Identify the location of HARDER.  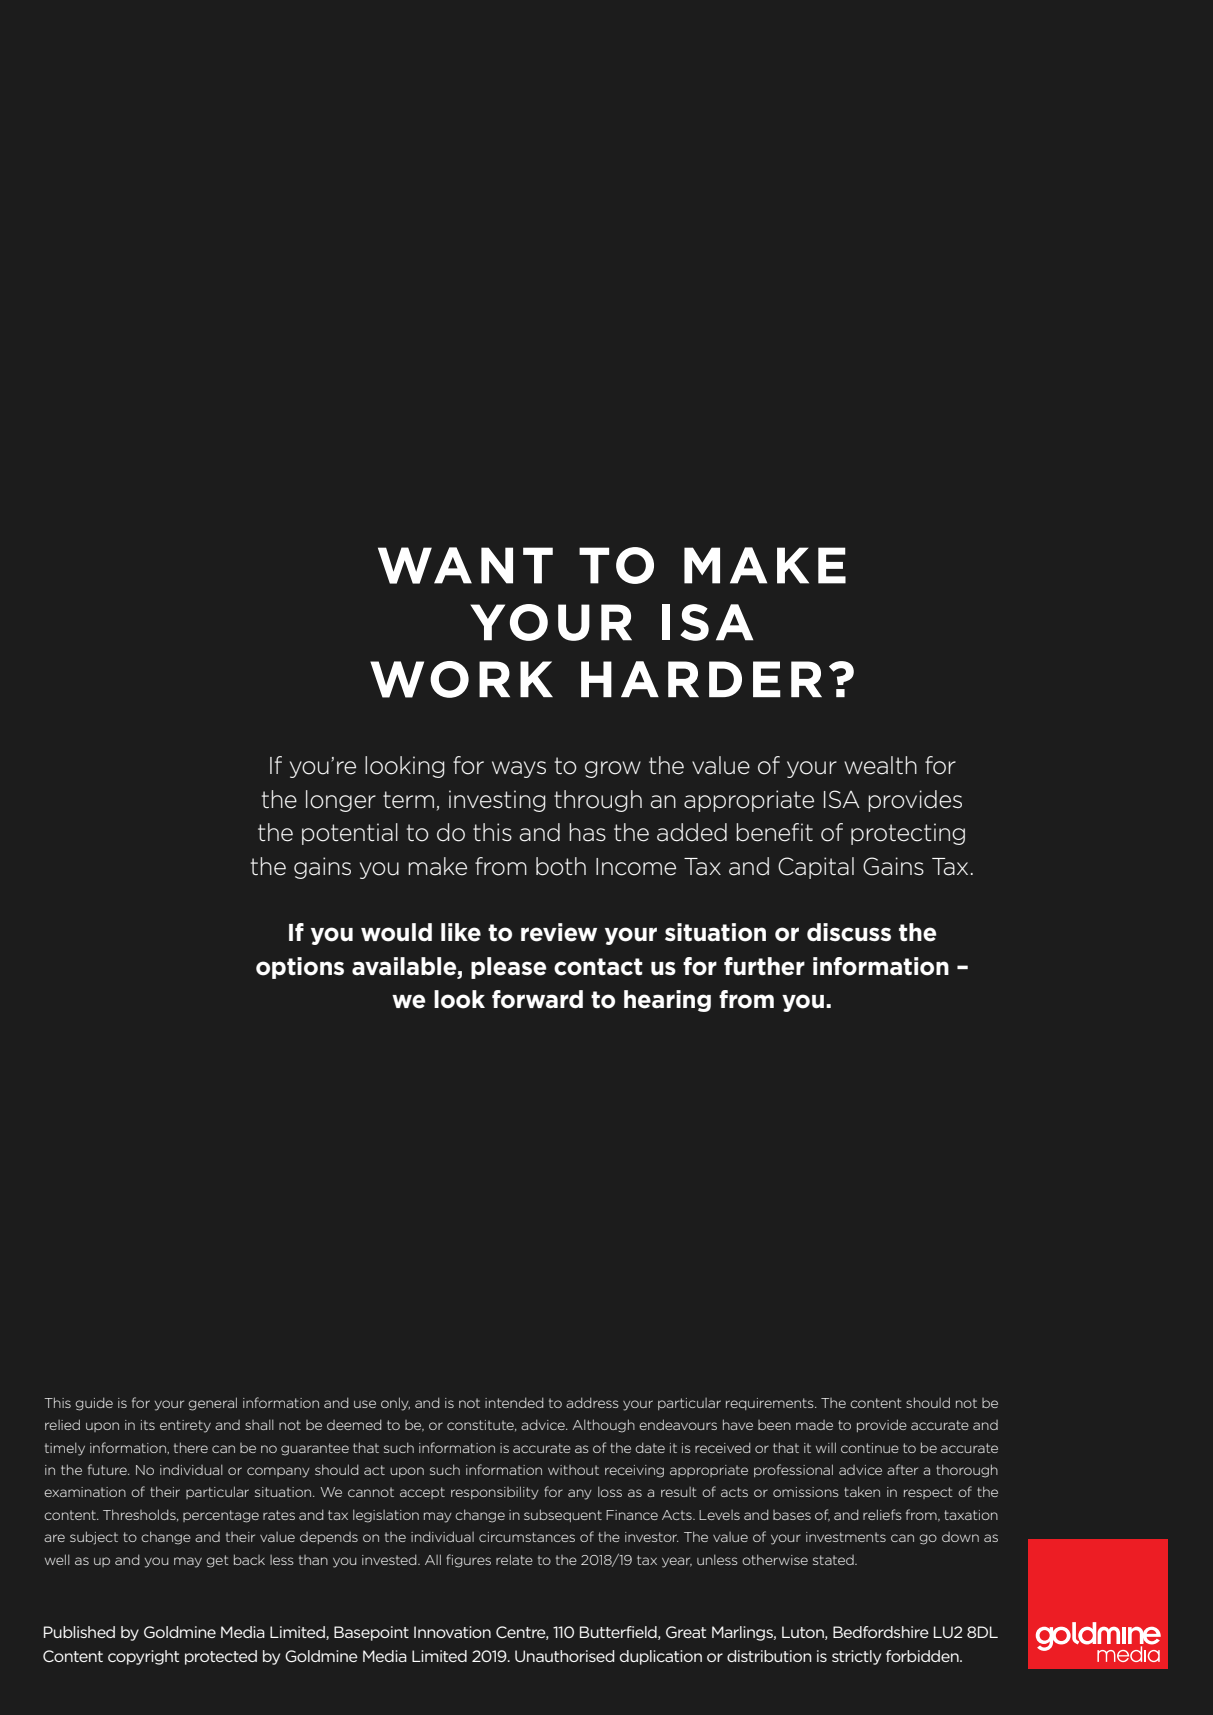
(701, 679).
